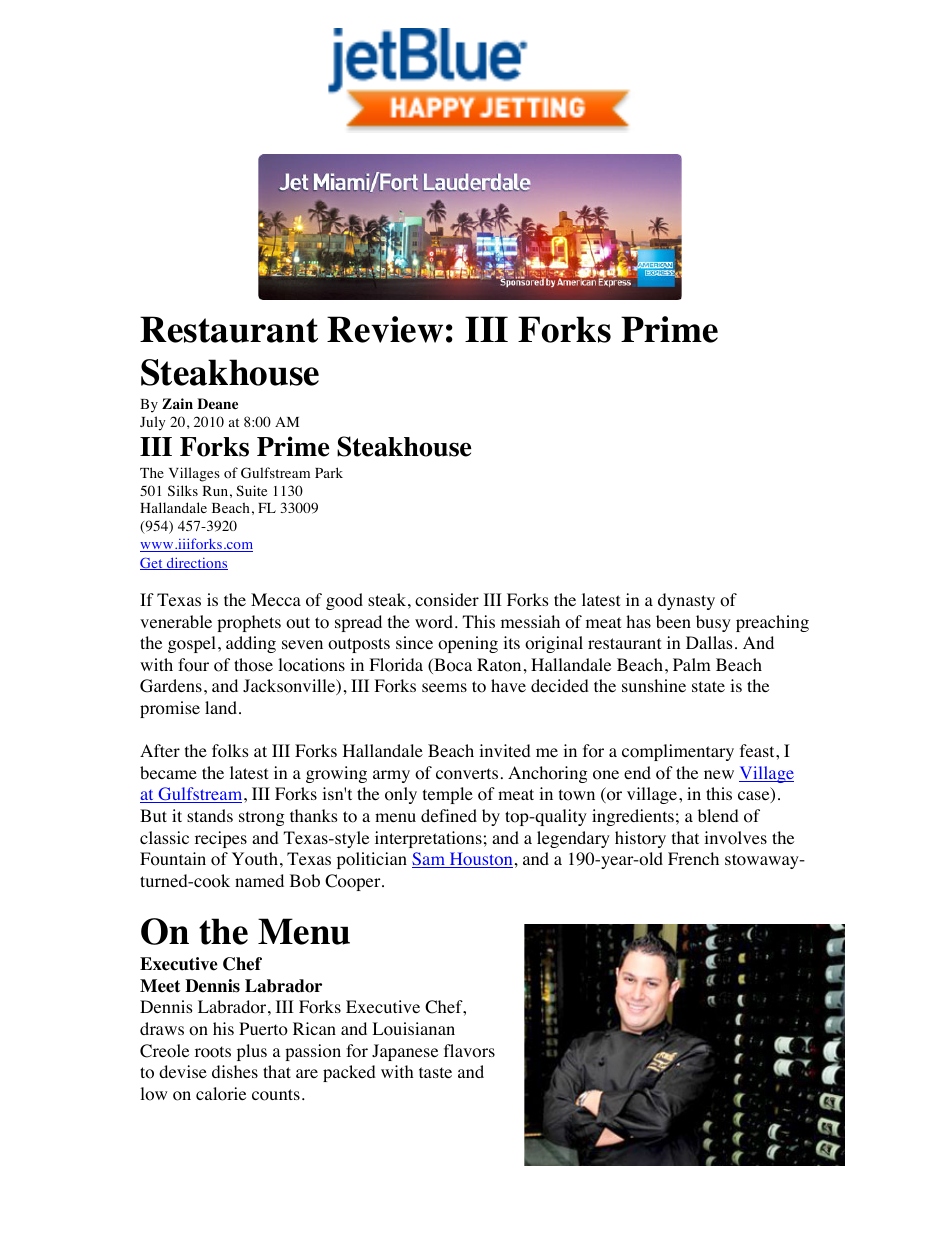 Image resolution: width=952 pixels, height=1233 pixels. I want to click on defined, so click(449, 815).
